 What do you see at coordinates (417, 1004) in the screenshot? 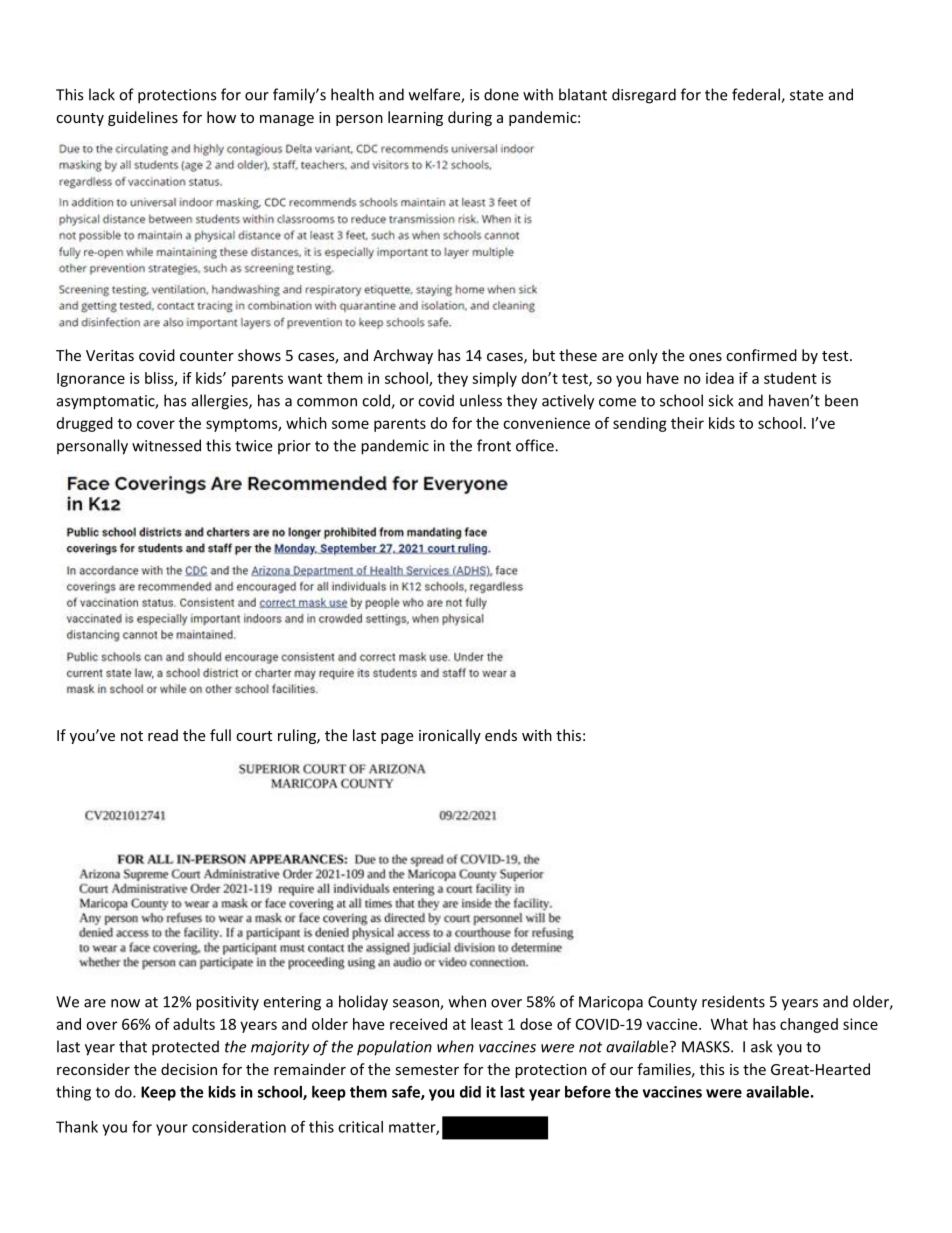
I see `season` at bounding box center [417, 1004].
